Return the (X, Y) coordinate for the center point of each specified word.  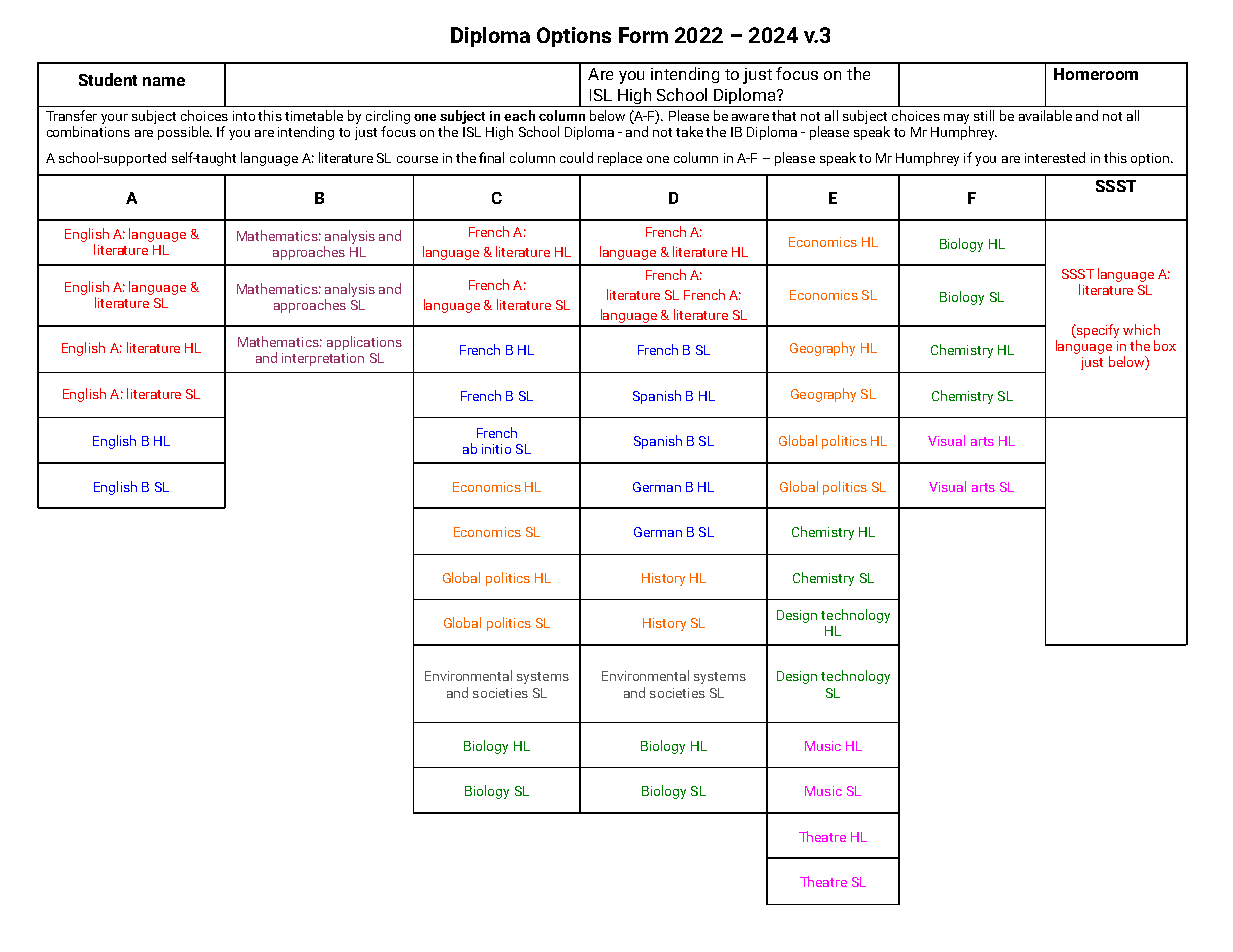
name (164, 81)
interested (1055, 157)
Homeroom (1096, 74)
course (417, 159)
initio (496, 449)
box (1165, 345)
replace (620, 159)
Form (643, 35)
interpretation (323, 359)
